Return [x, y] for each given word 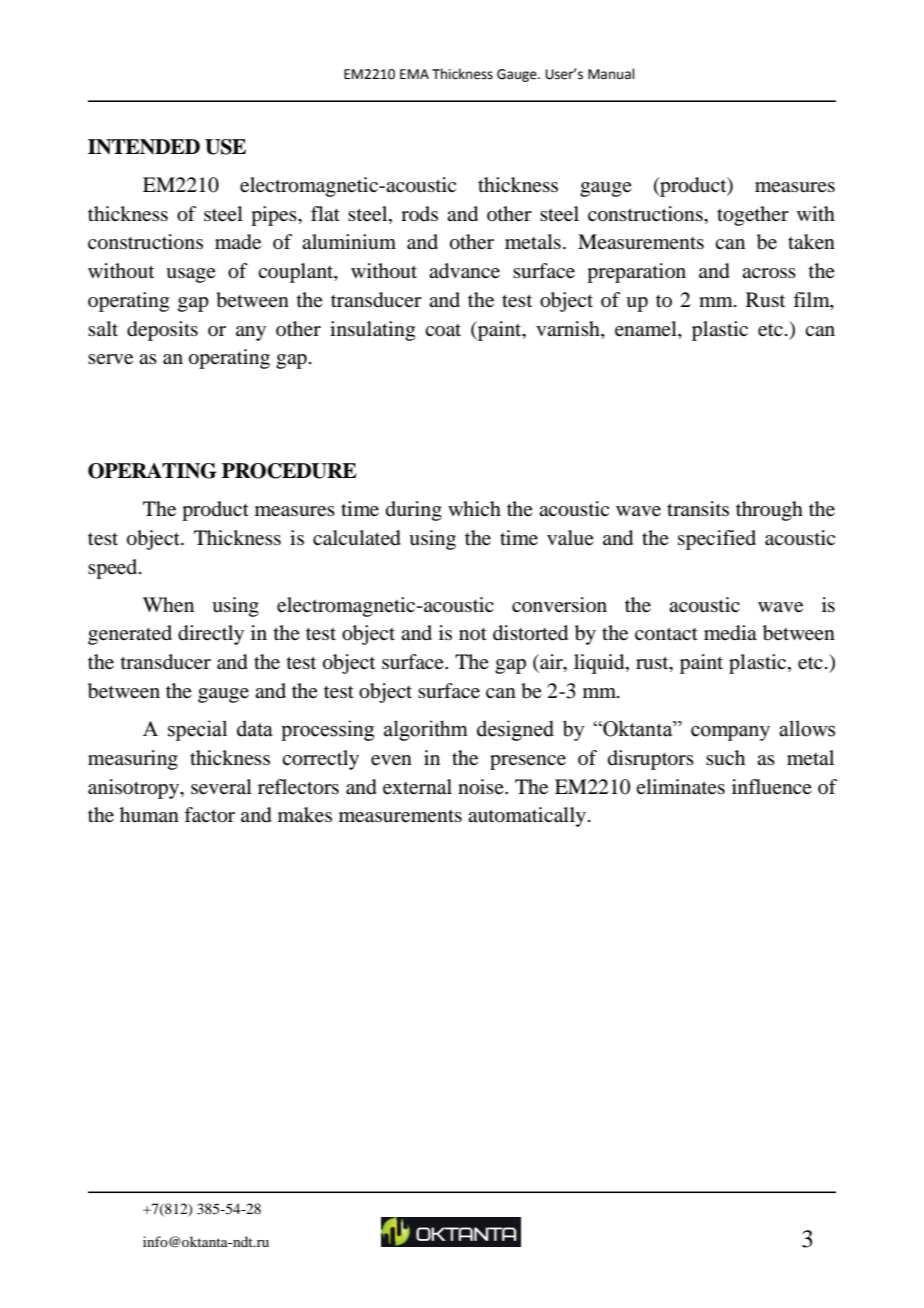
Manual [611, 74]
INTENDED [144, 147]
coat [443, 330]
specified [717, 540]
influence [772, 787]
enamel [647, 329]
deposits [162, 331]
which [474, 508]
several [221, 787]
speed [114, 569]
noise [482, 787]
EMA [414, 74]
